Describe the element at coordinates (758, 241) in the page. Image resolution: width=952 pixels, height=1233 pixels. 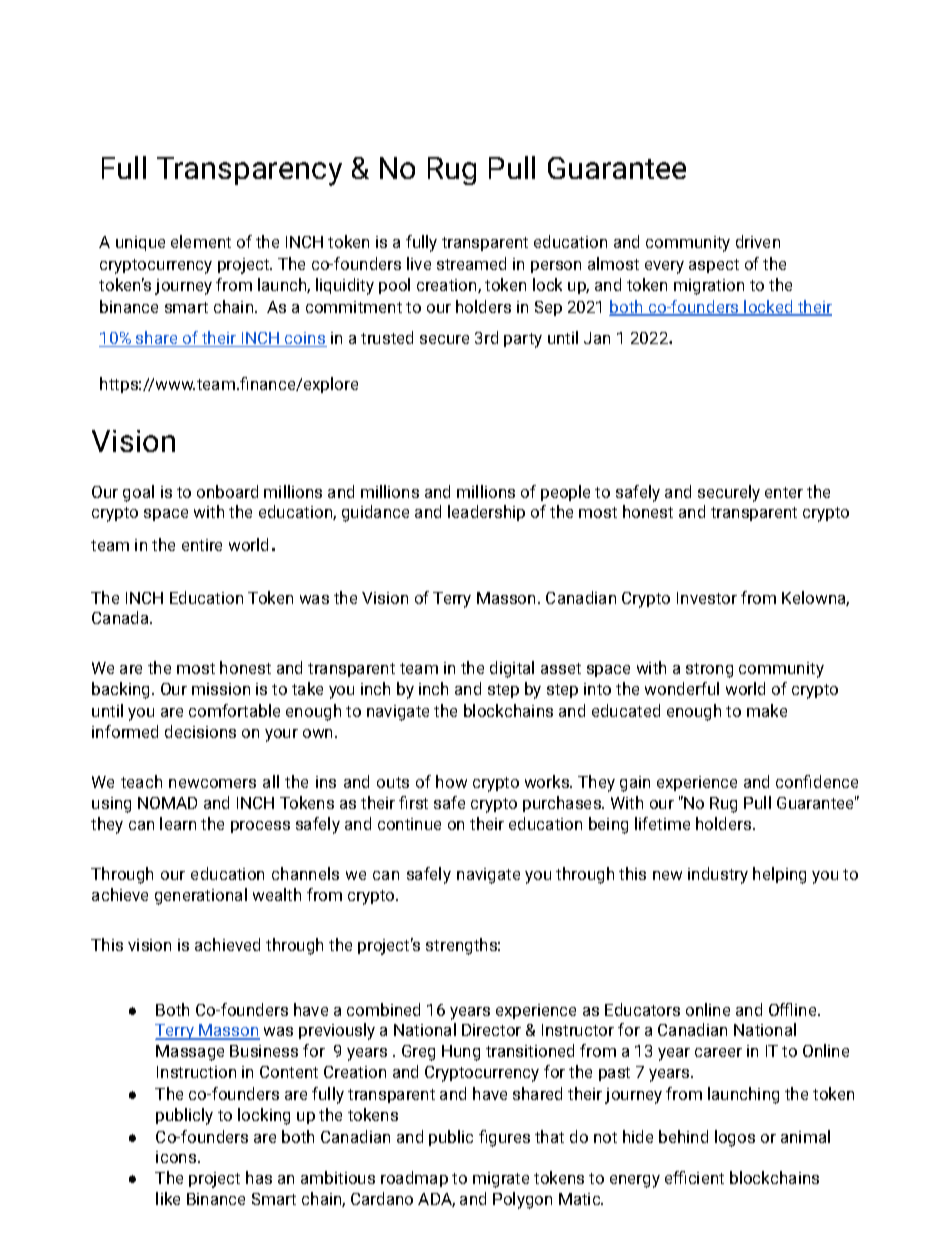
I see `driven` at that location.
